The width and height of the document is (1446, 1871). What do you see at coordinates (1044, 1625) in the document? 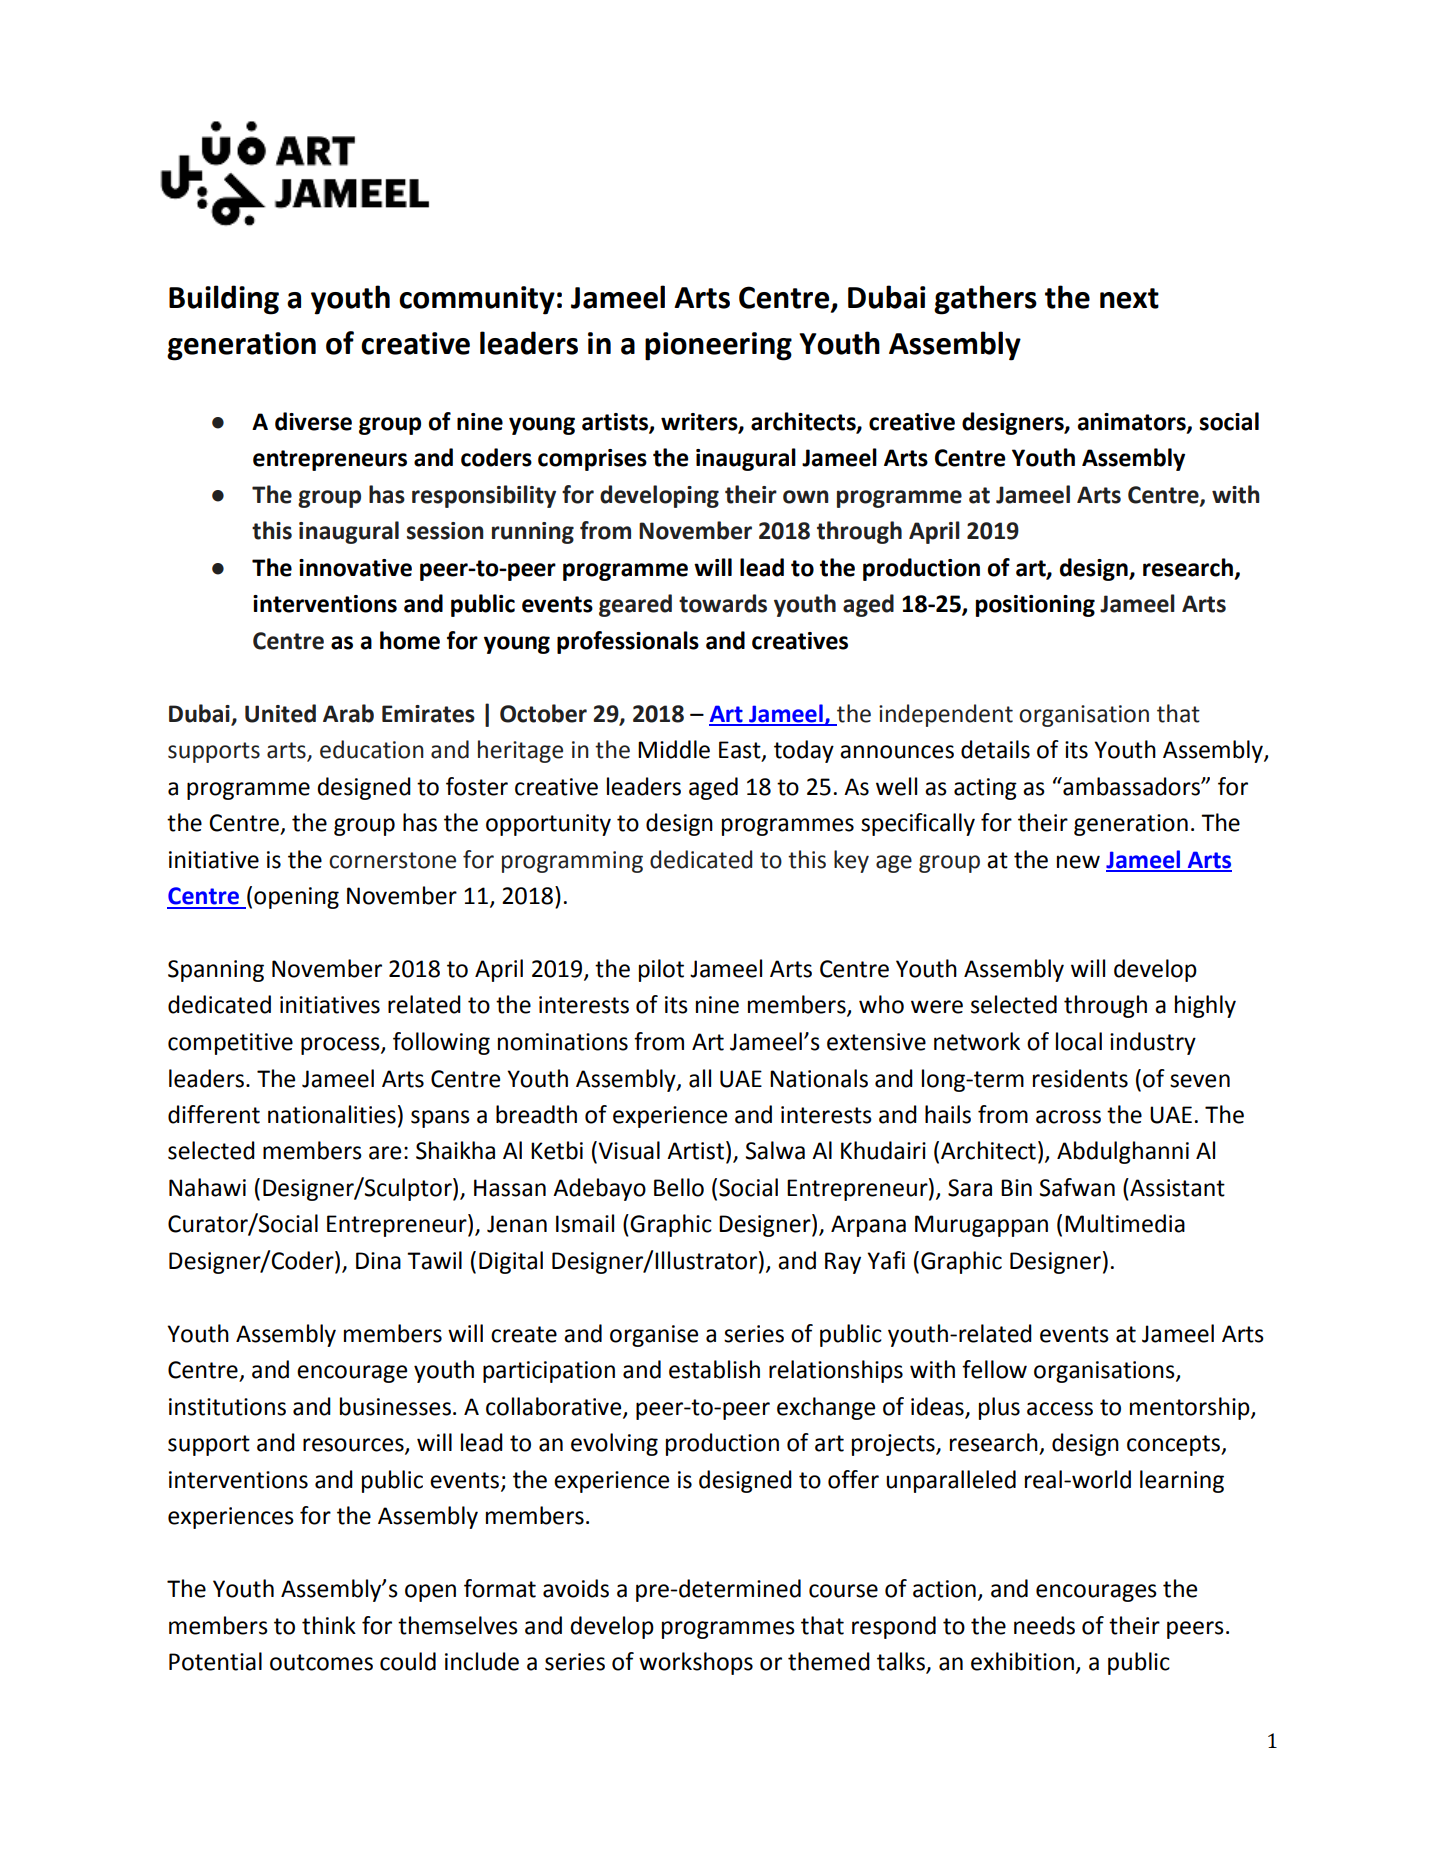
I see `needs` at bounding box center [1044, 1625].
